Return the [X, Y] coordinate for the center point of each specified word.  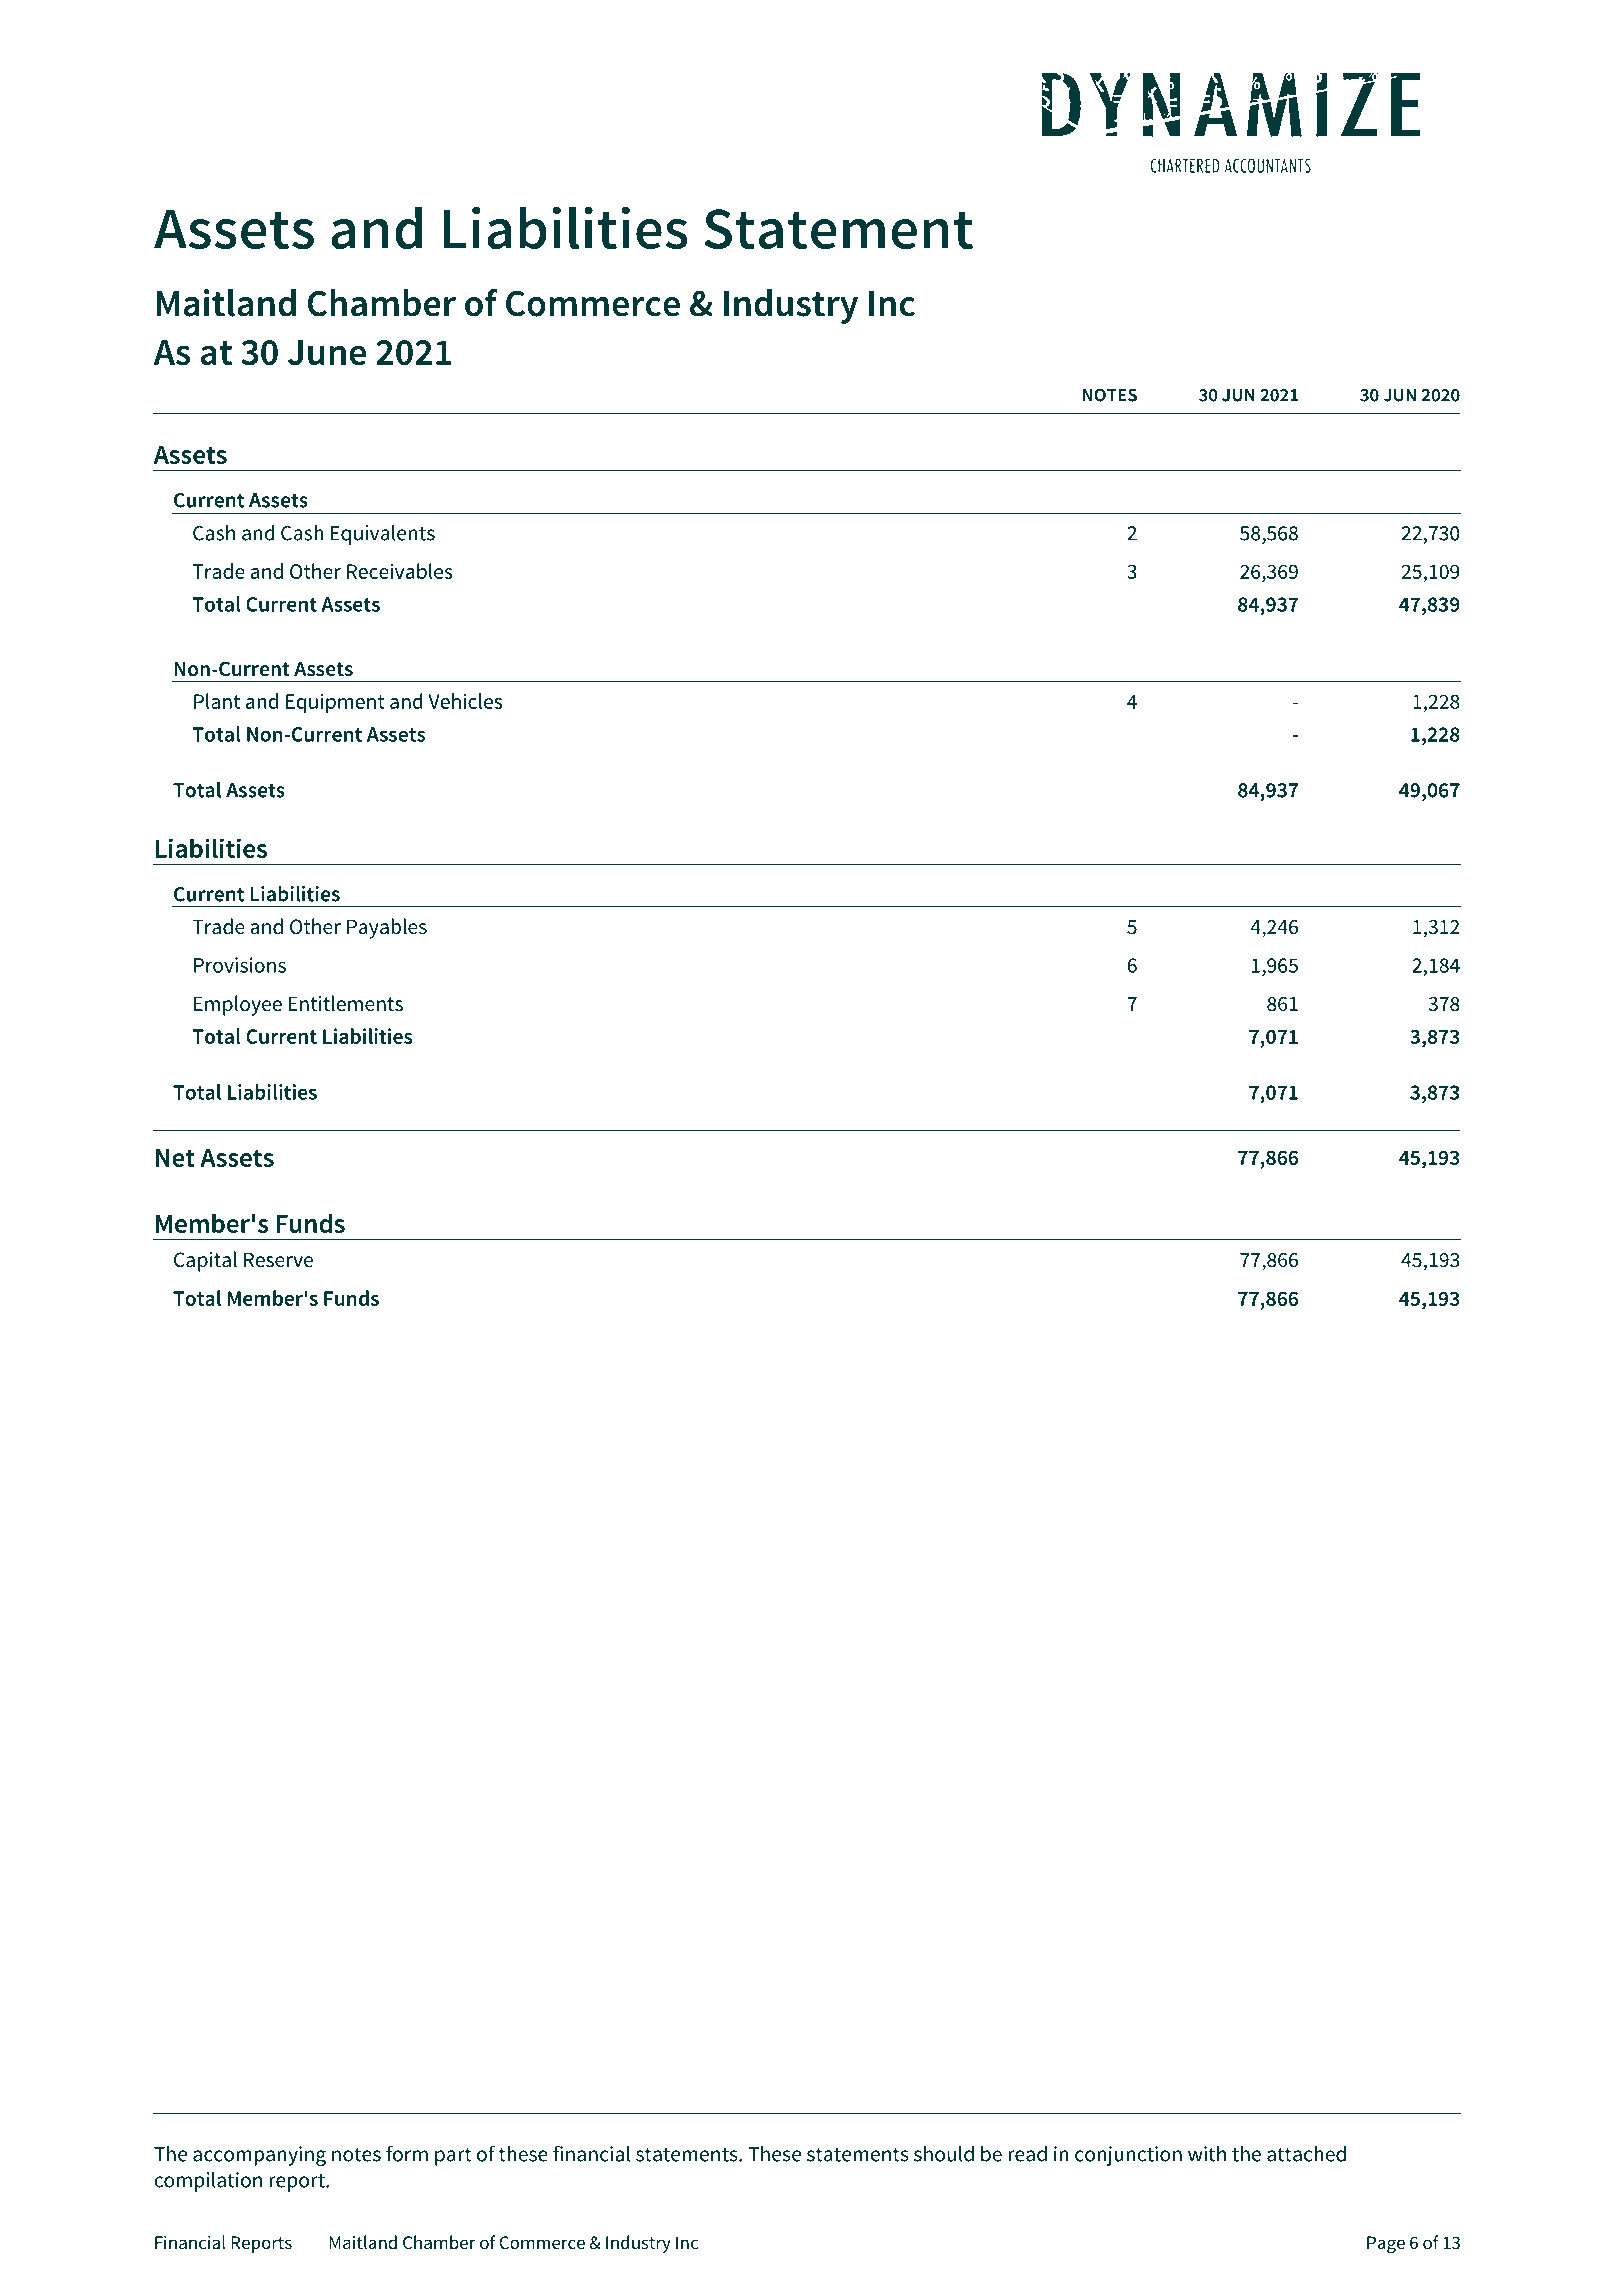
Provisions [240, 965]
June [327, 352]
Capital [205, 1261]
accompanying [259, 2156]
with [1207, 2153]
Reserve [278, 1260]
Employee [238, 1005]
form [407, 2153]
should [944, 2153]
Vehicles [465, 701]
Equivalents [383, 534]
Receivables [400, 571]
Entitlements [346, 1003]
